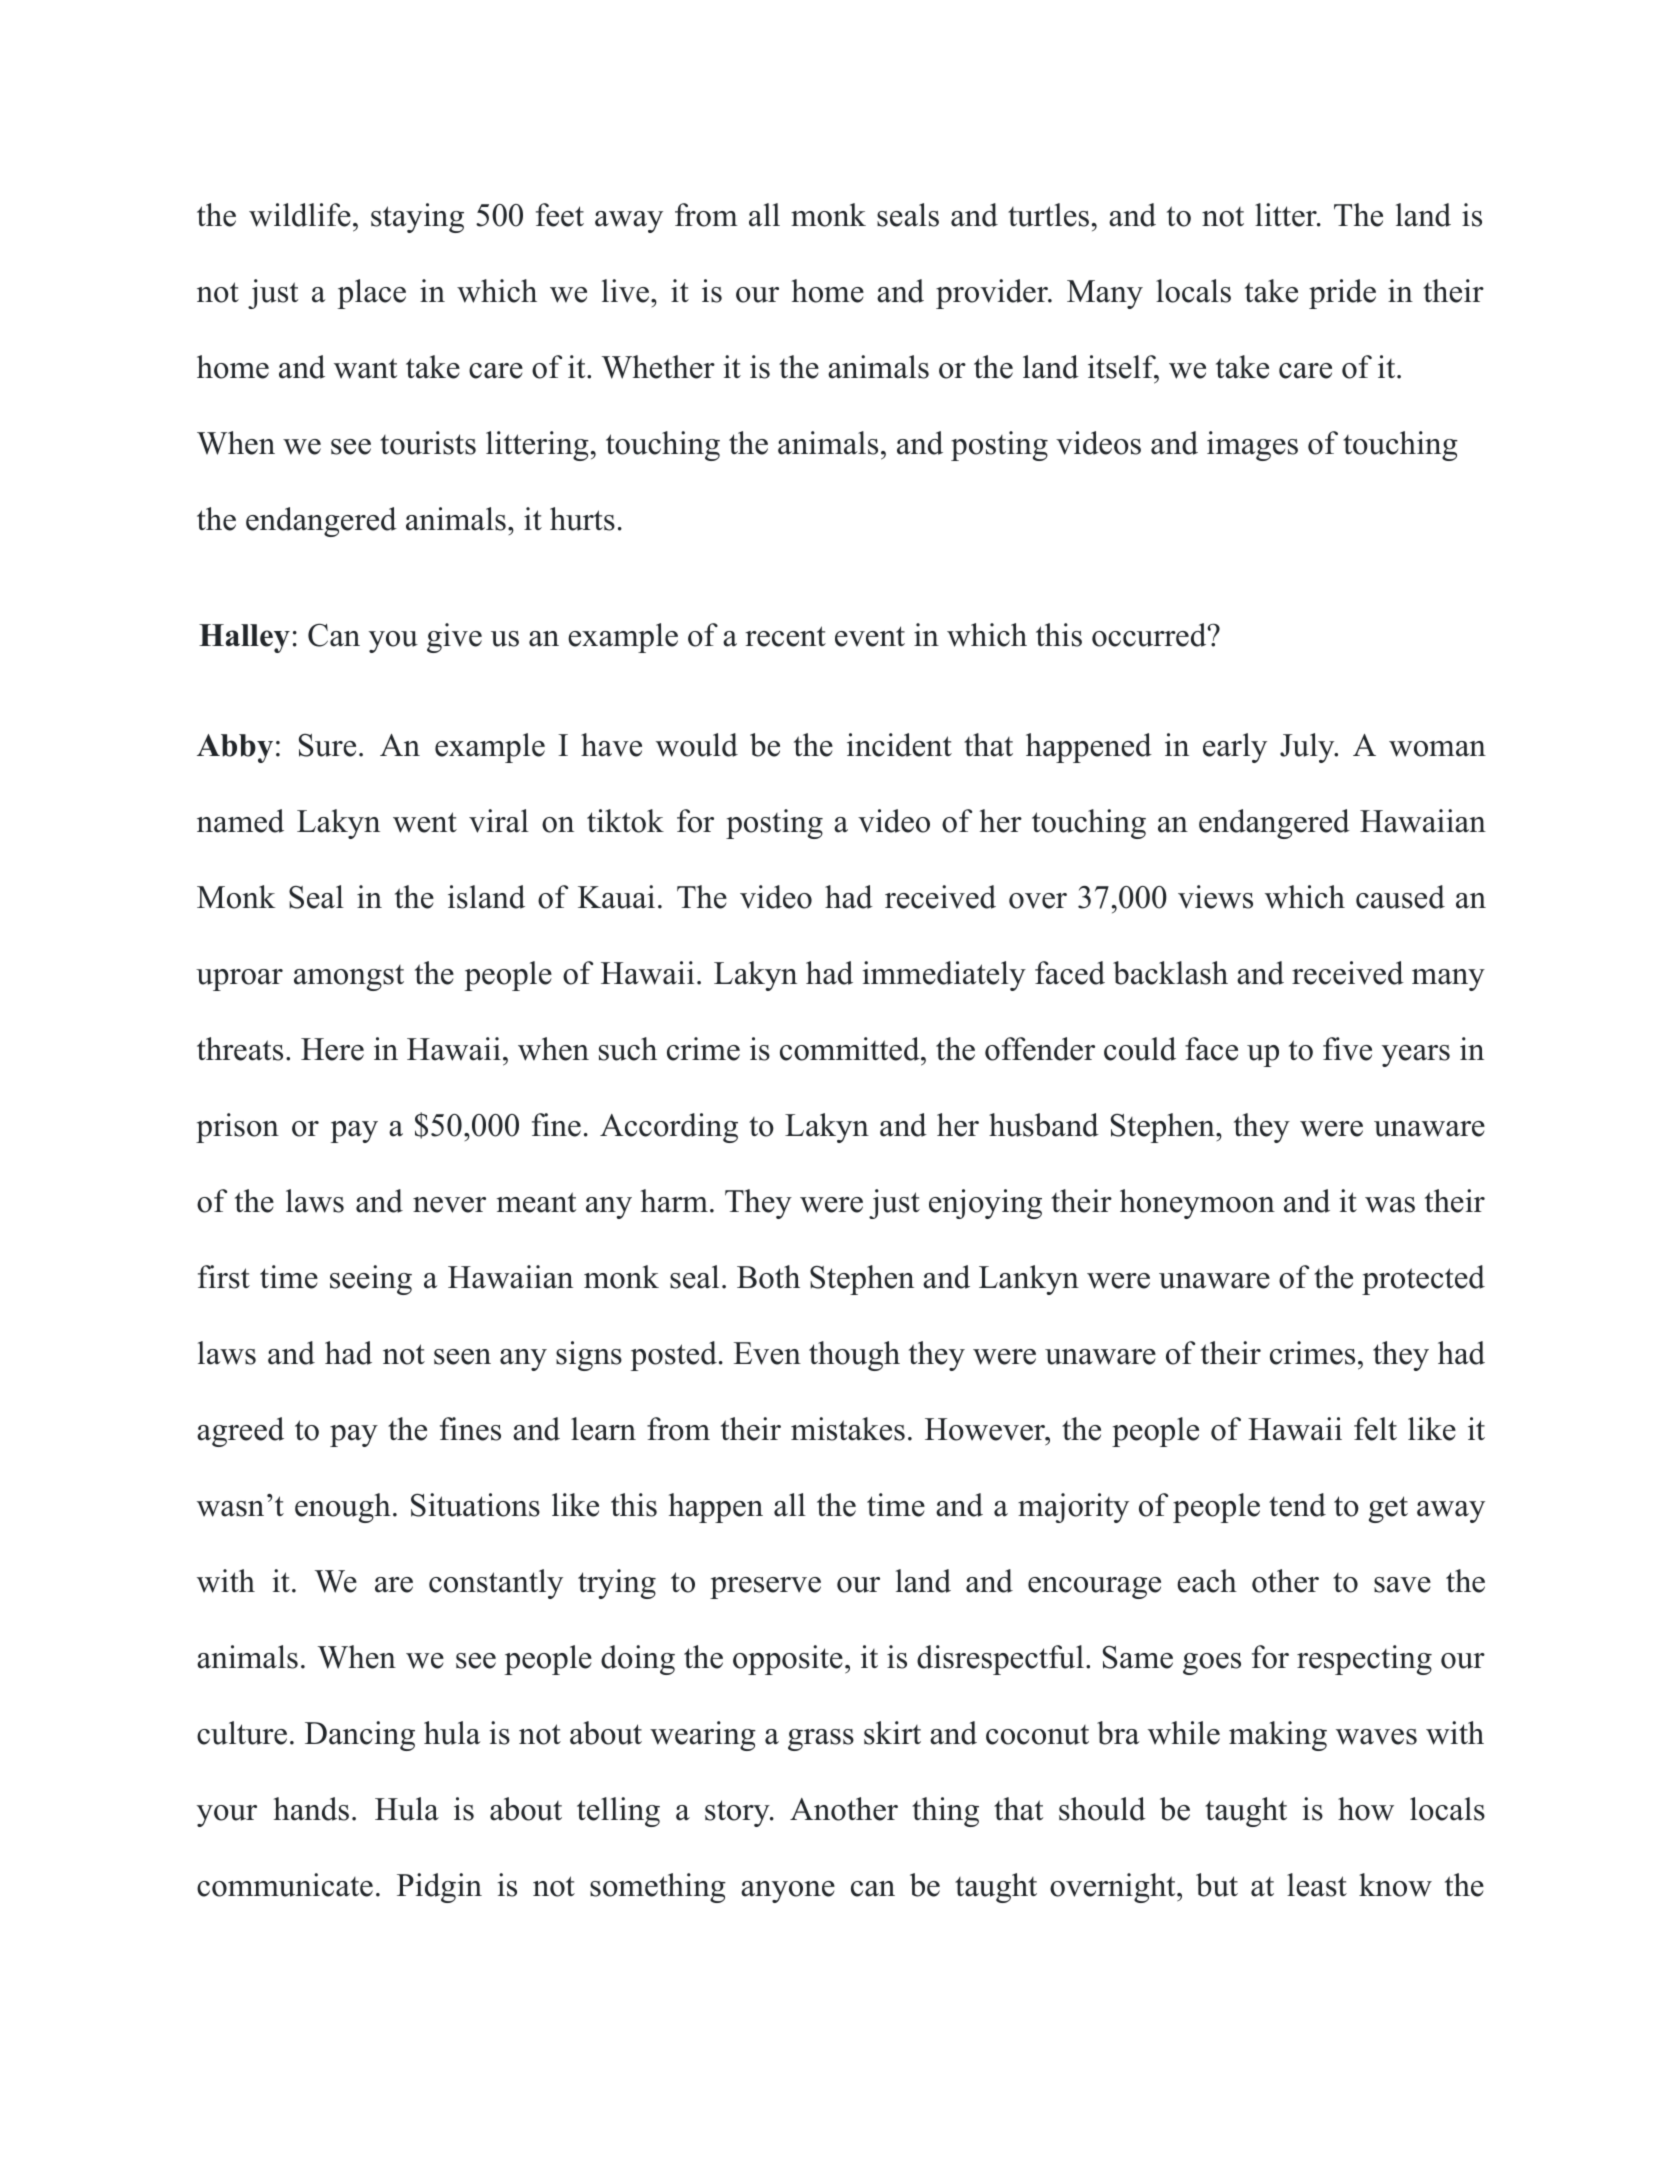 The image size is (1676, 2169). Describe the element at coordinates (993, 294) in the screenshot. I see `provider` at that location.
